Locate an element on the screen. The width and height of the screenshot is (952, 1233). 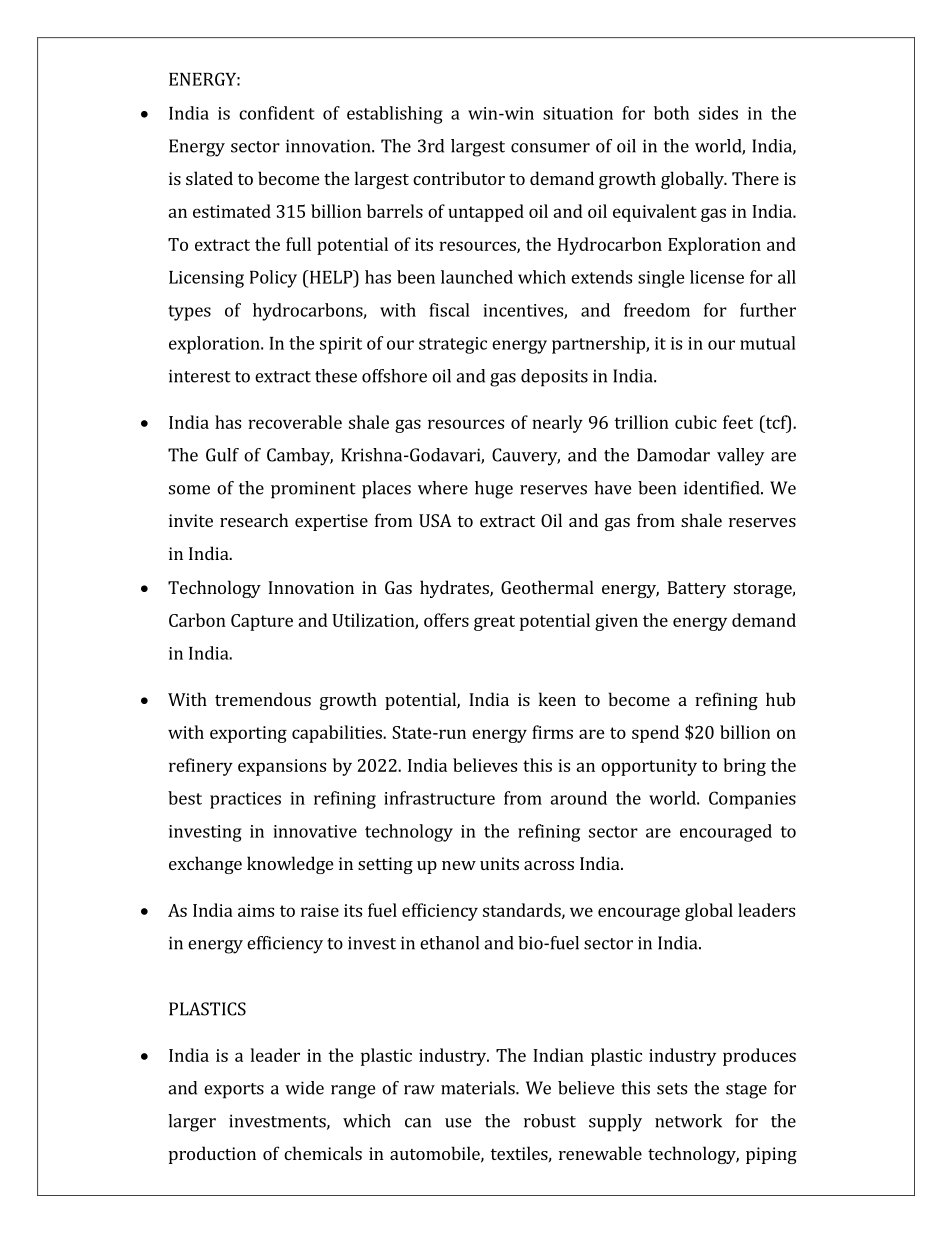
huge is located at coordinates (494, 490).
